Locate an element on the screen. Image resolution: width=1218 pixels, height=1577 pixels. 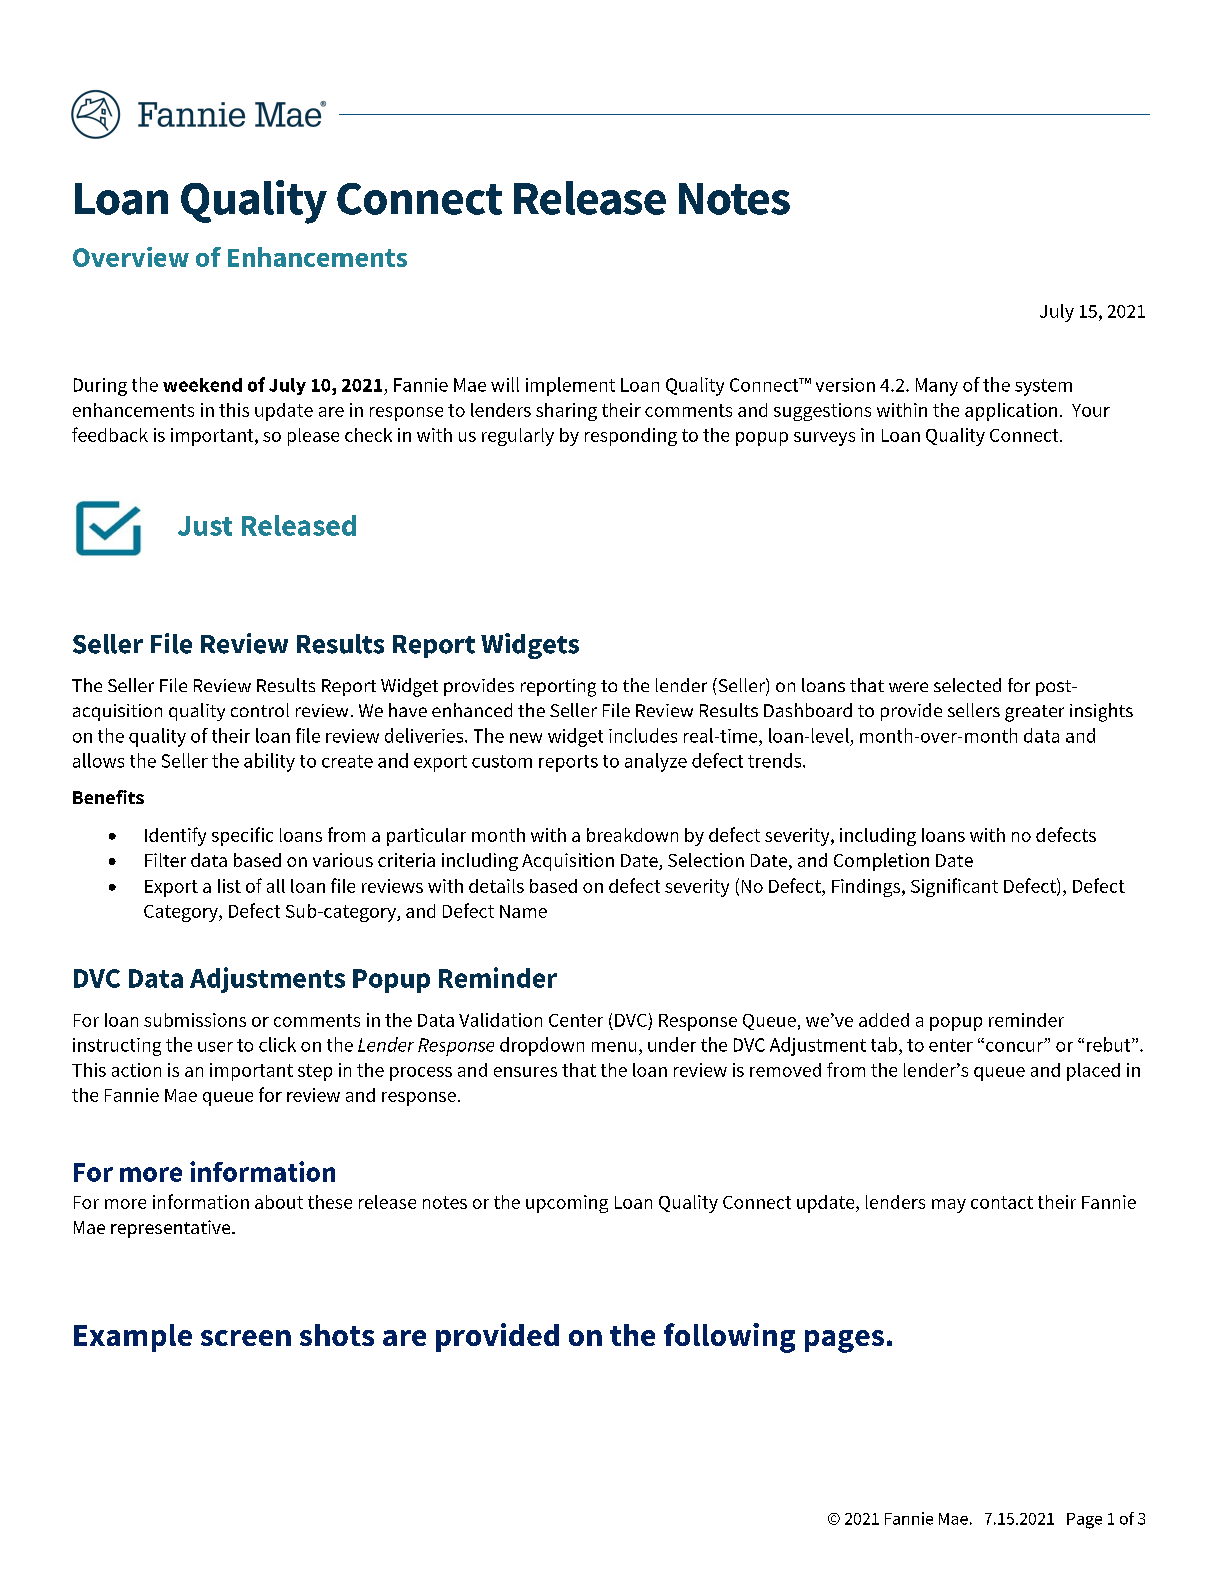
selected is located at coordinates (967, 685).
